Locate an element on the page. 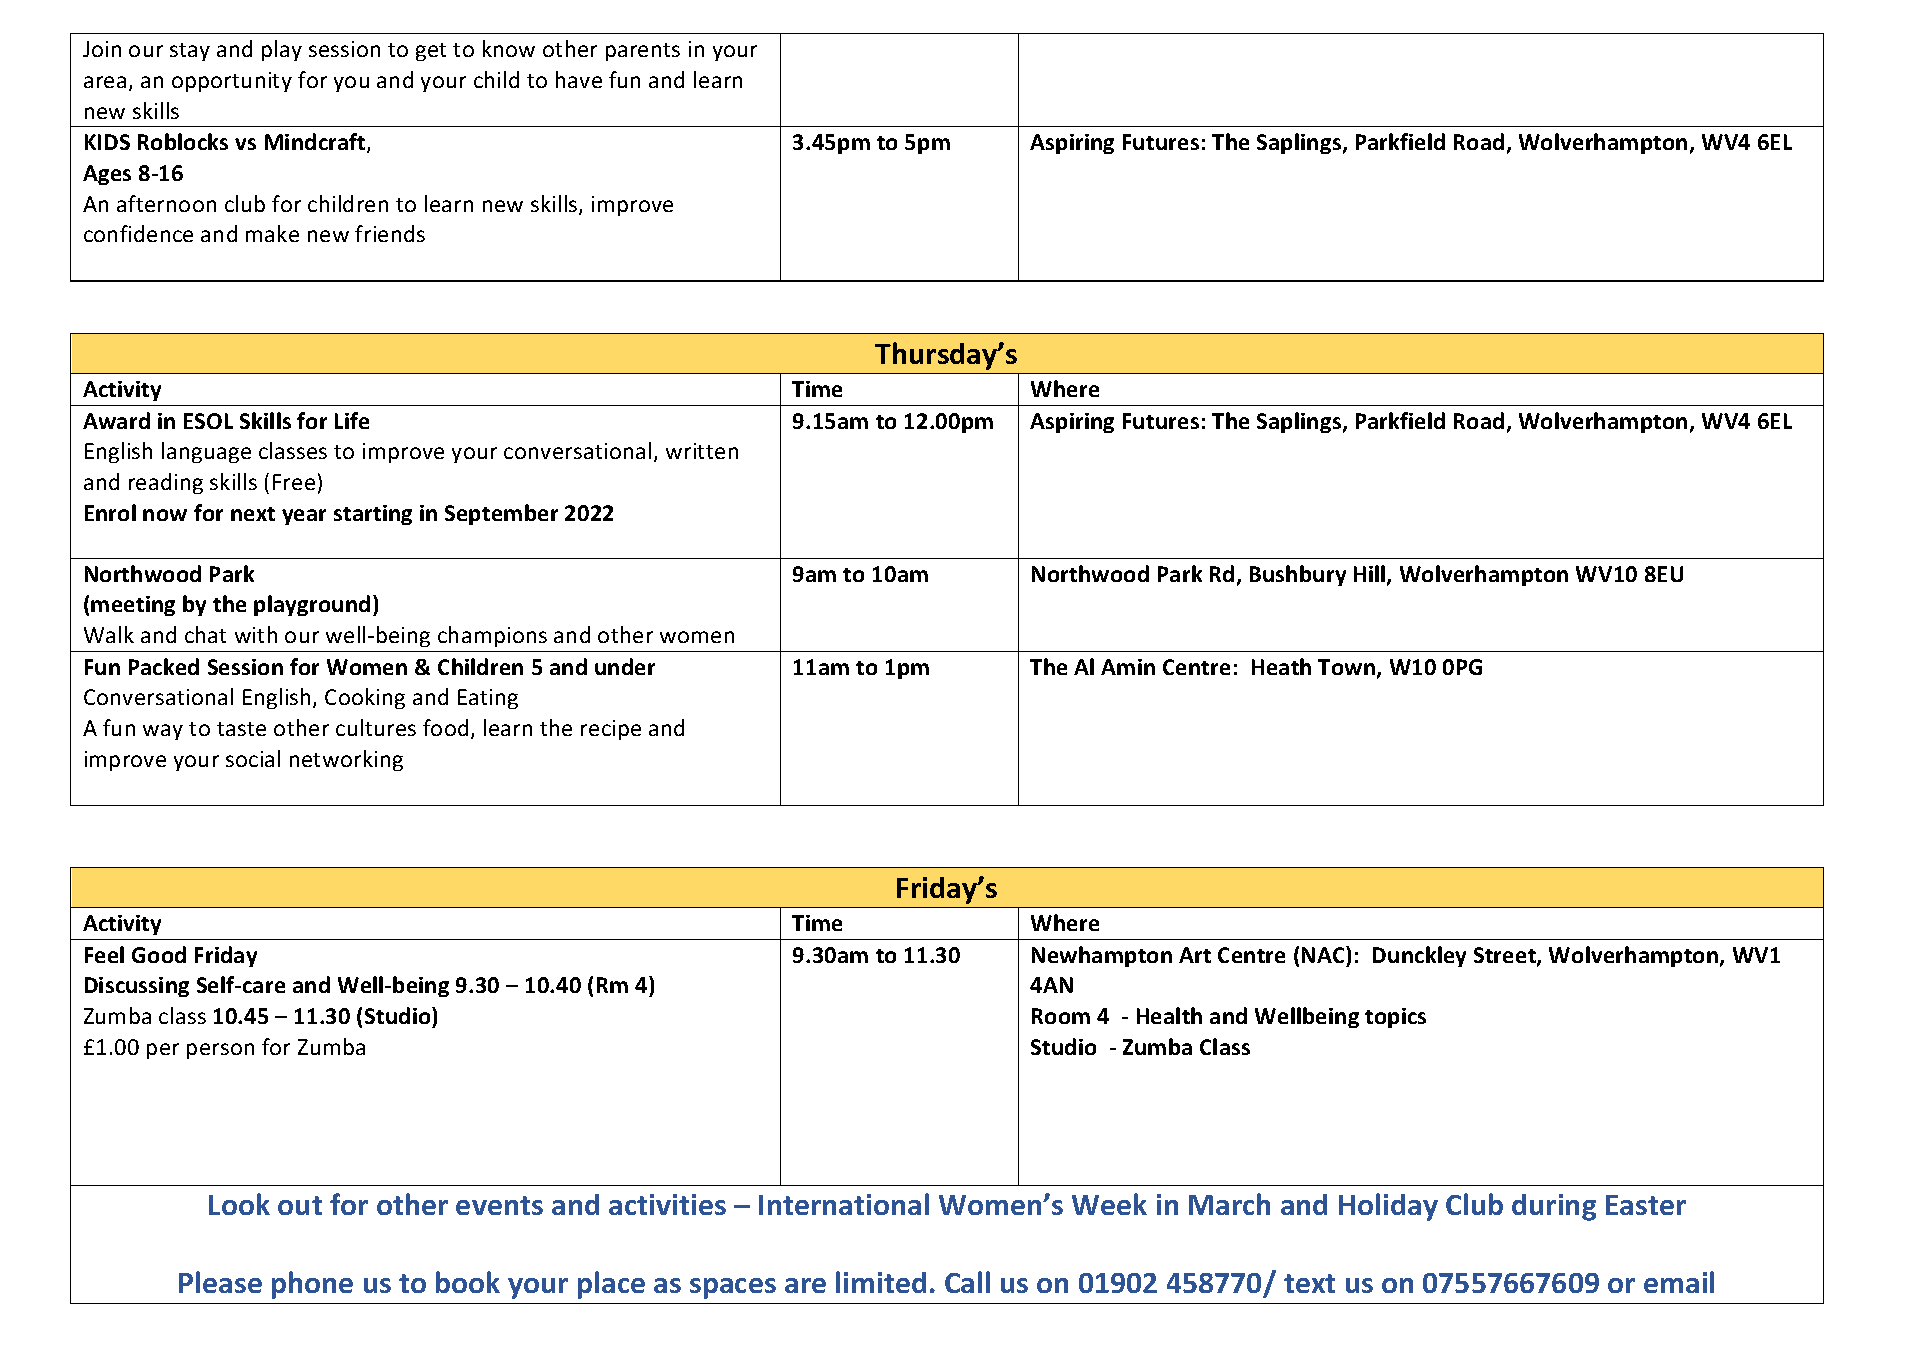  opportunity is located at coordinates (232, 82).
